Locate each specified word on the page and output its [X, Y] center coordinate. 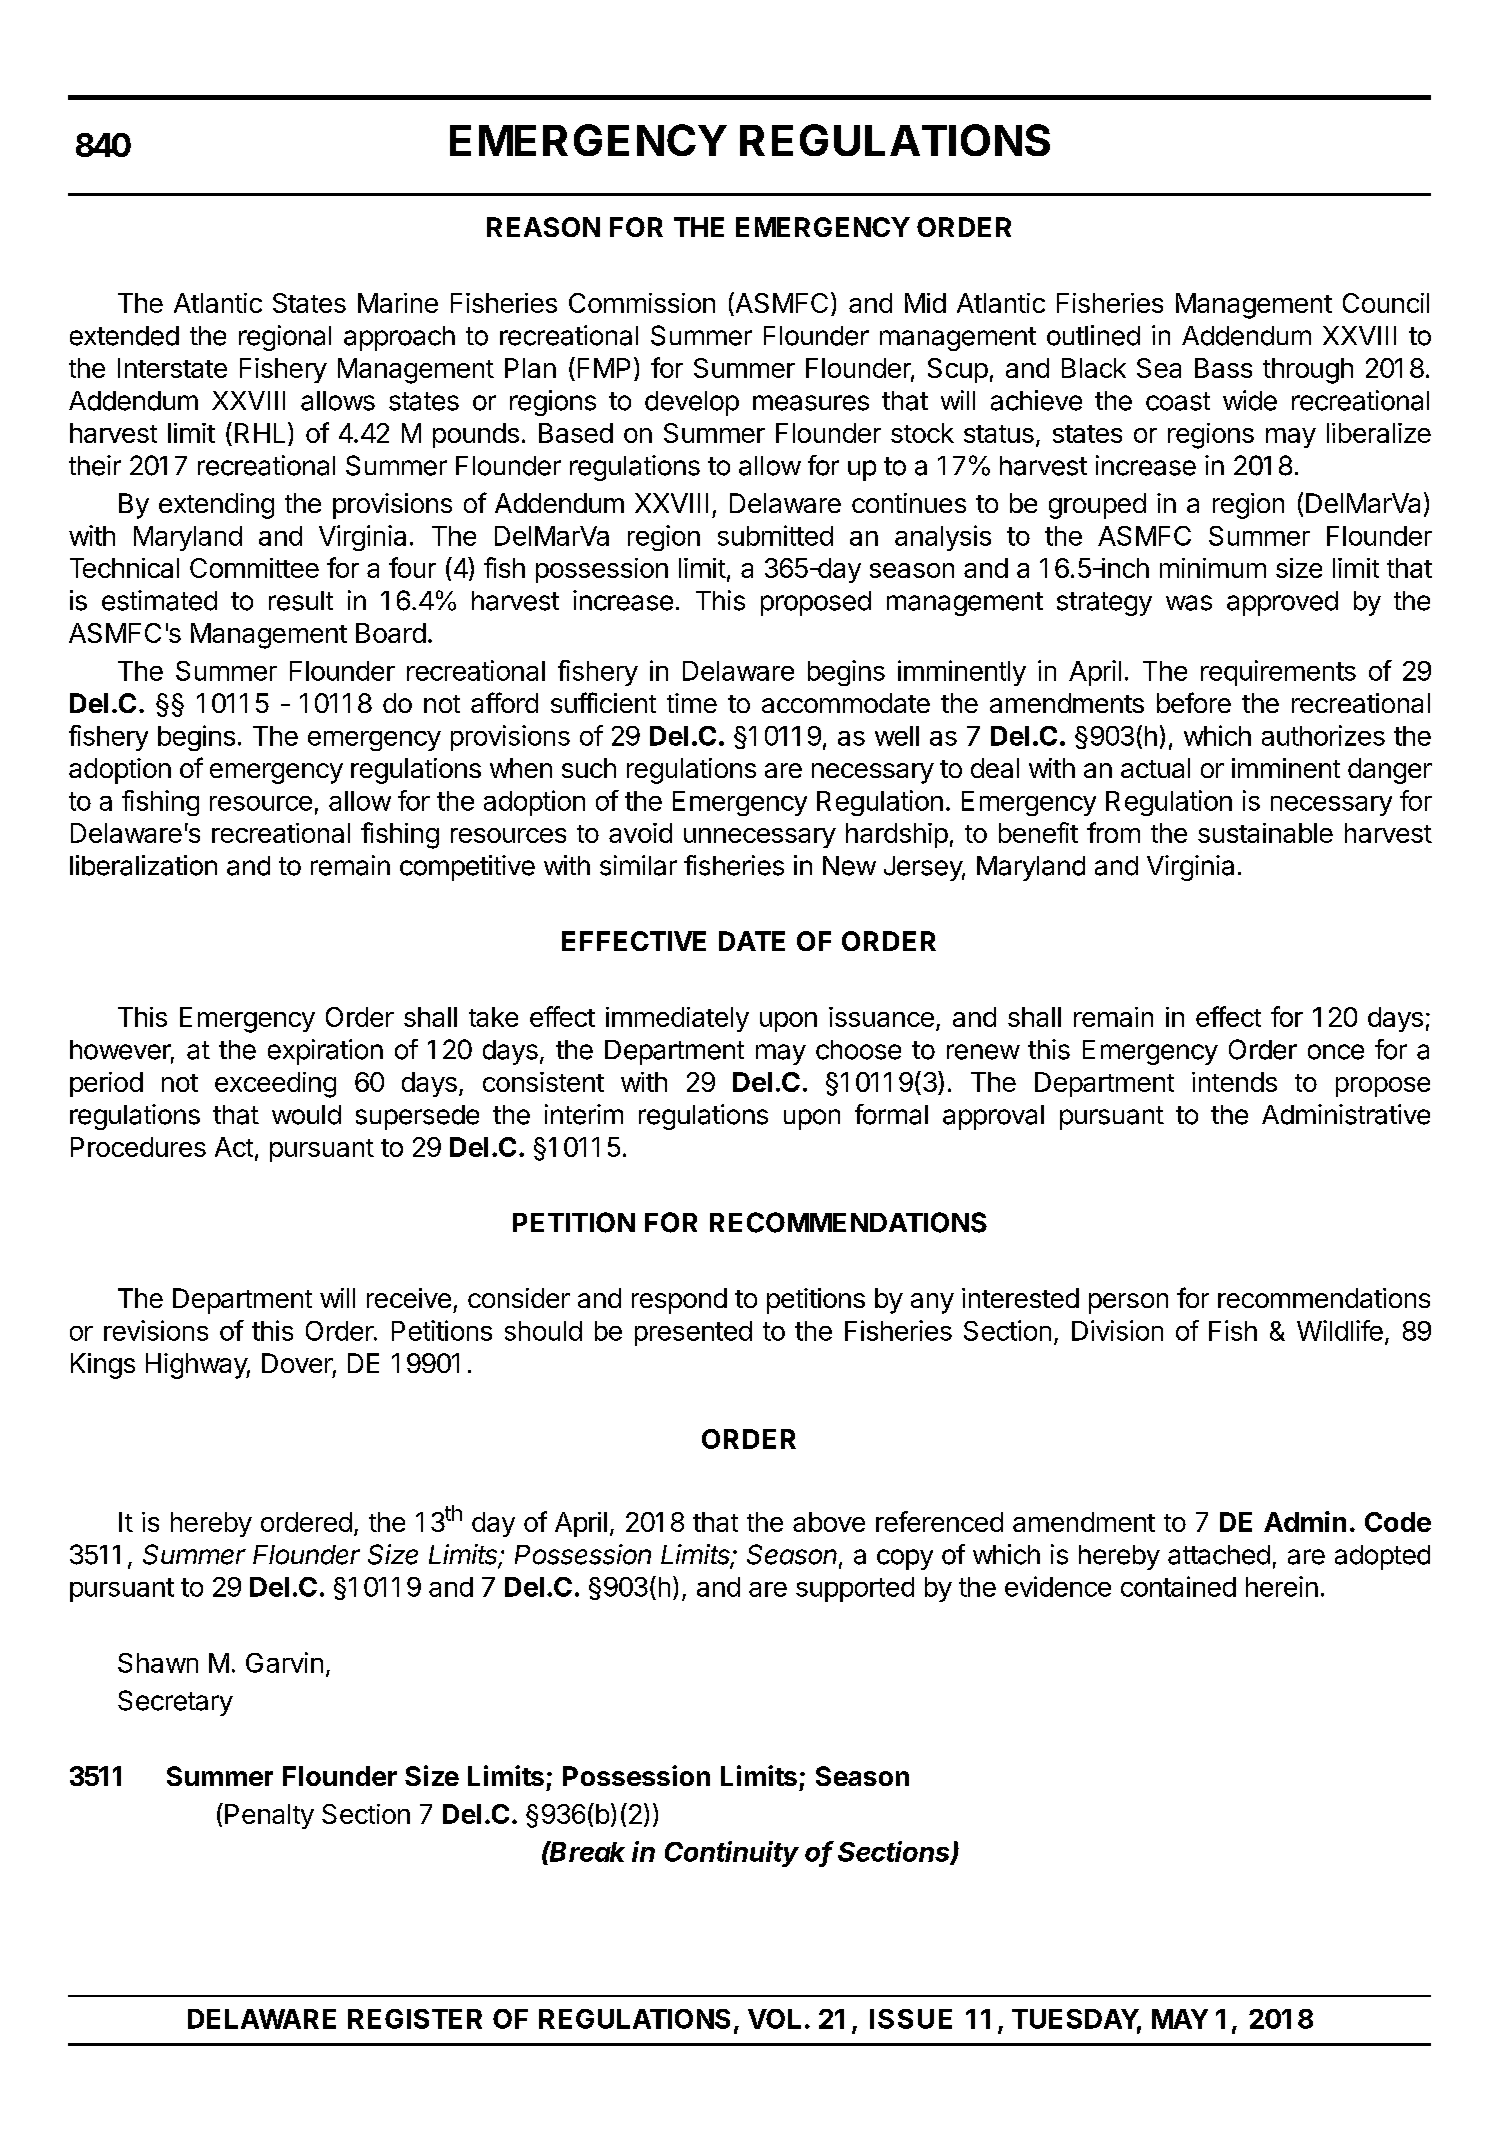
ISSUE [911, 2019]
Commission [642, 303]
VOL [774, 2019]
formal [891, 1114]
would [306, 1115]
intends [1234, 1082]
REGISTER [415, 2019]
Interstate [172, 368]
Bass [1223, 368]
